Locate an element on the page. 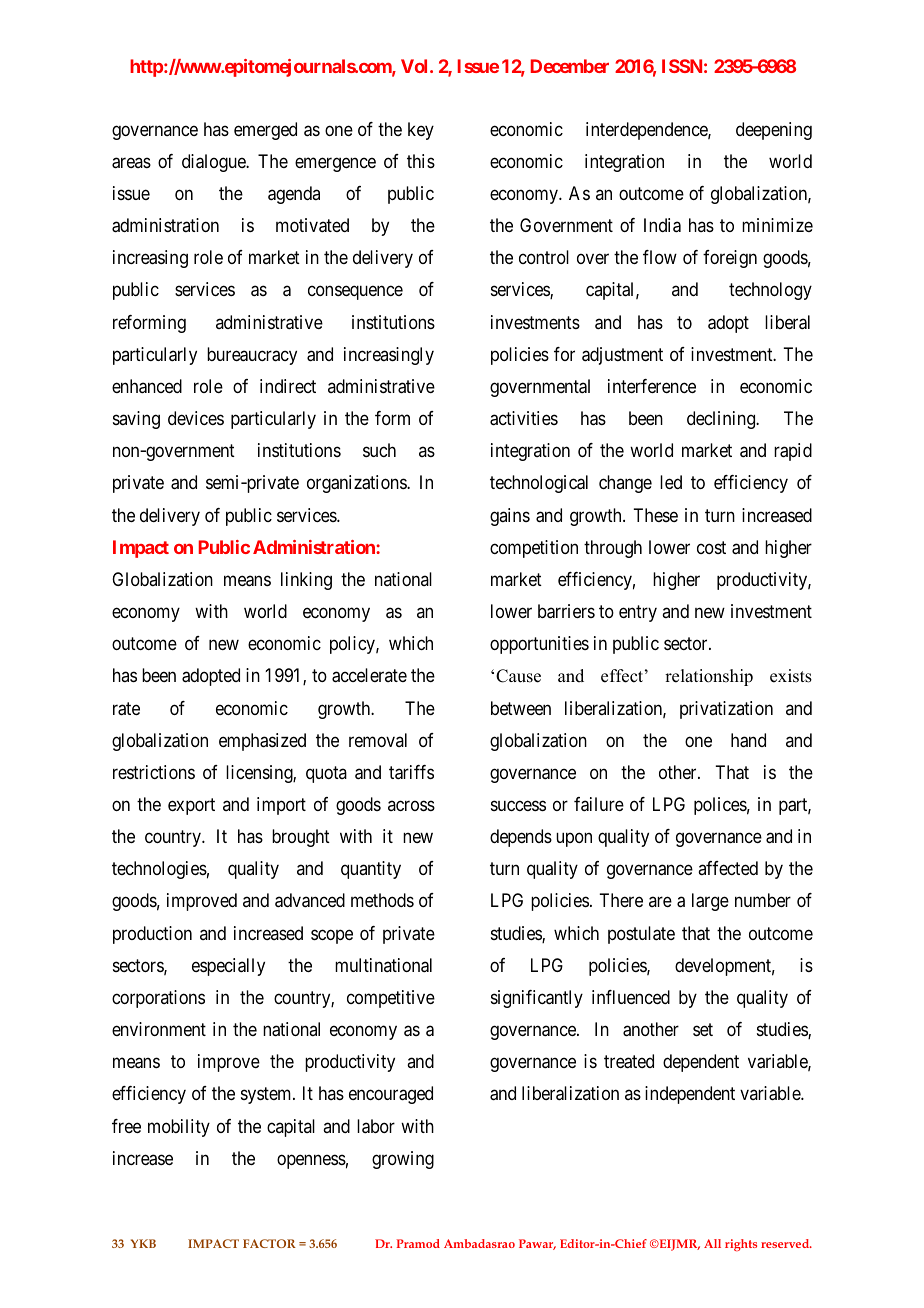 This page has height=1308, width=924. relationship is located at coordinates (709, 677).
